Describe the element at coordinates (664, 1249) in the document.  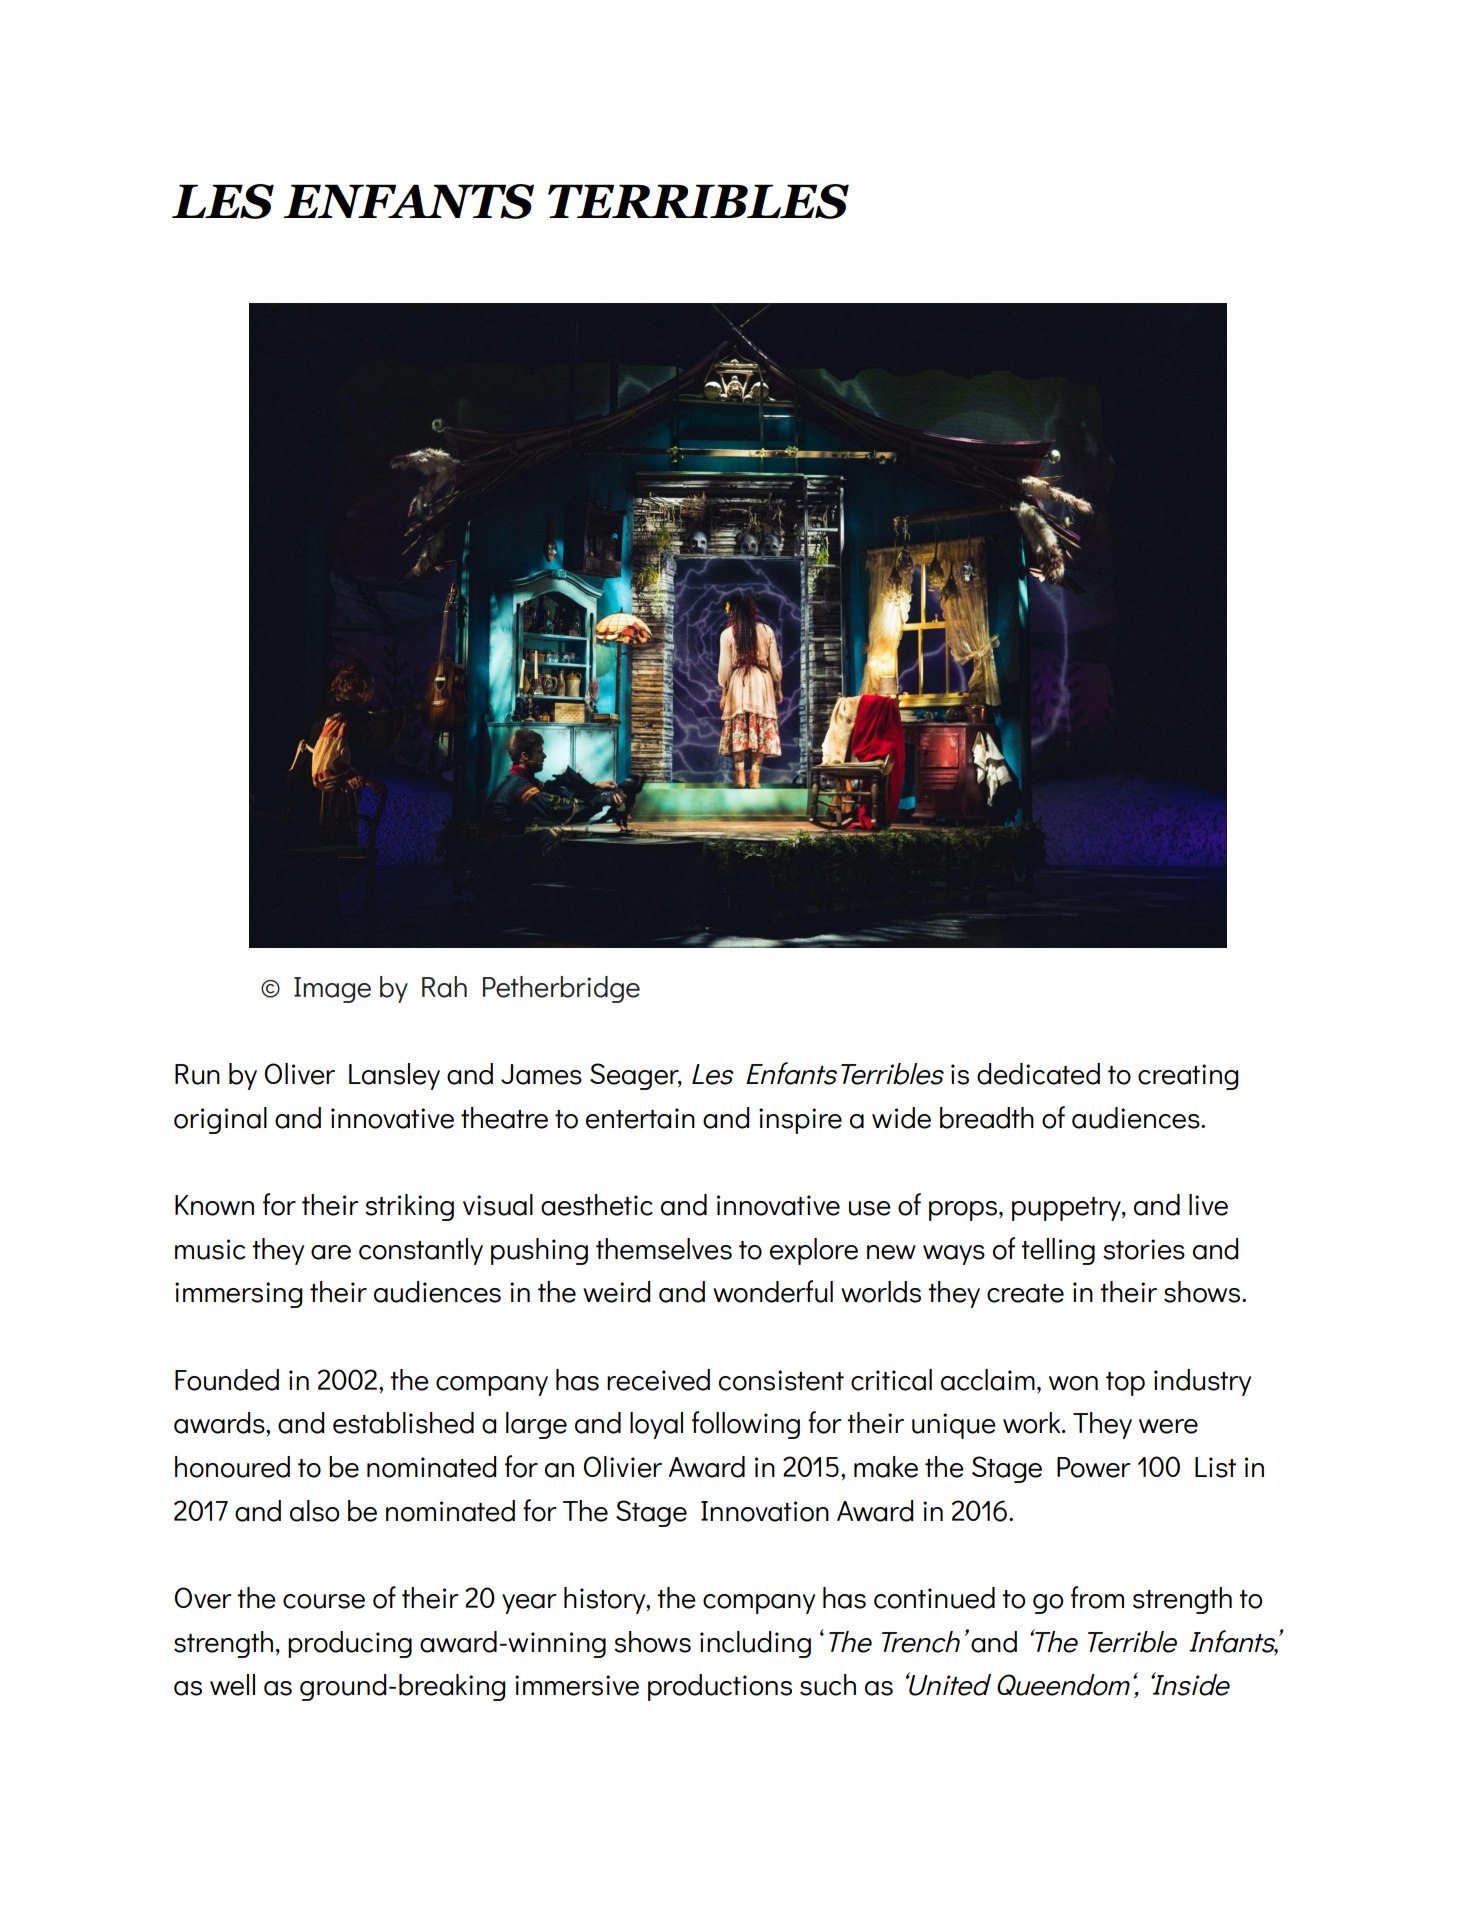
I see `themselves` at that location.
